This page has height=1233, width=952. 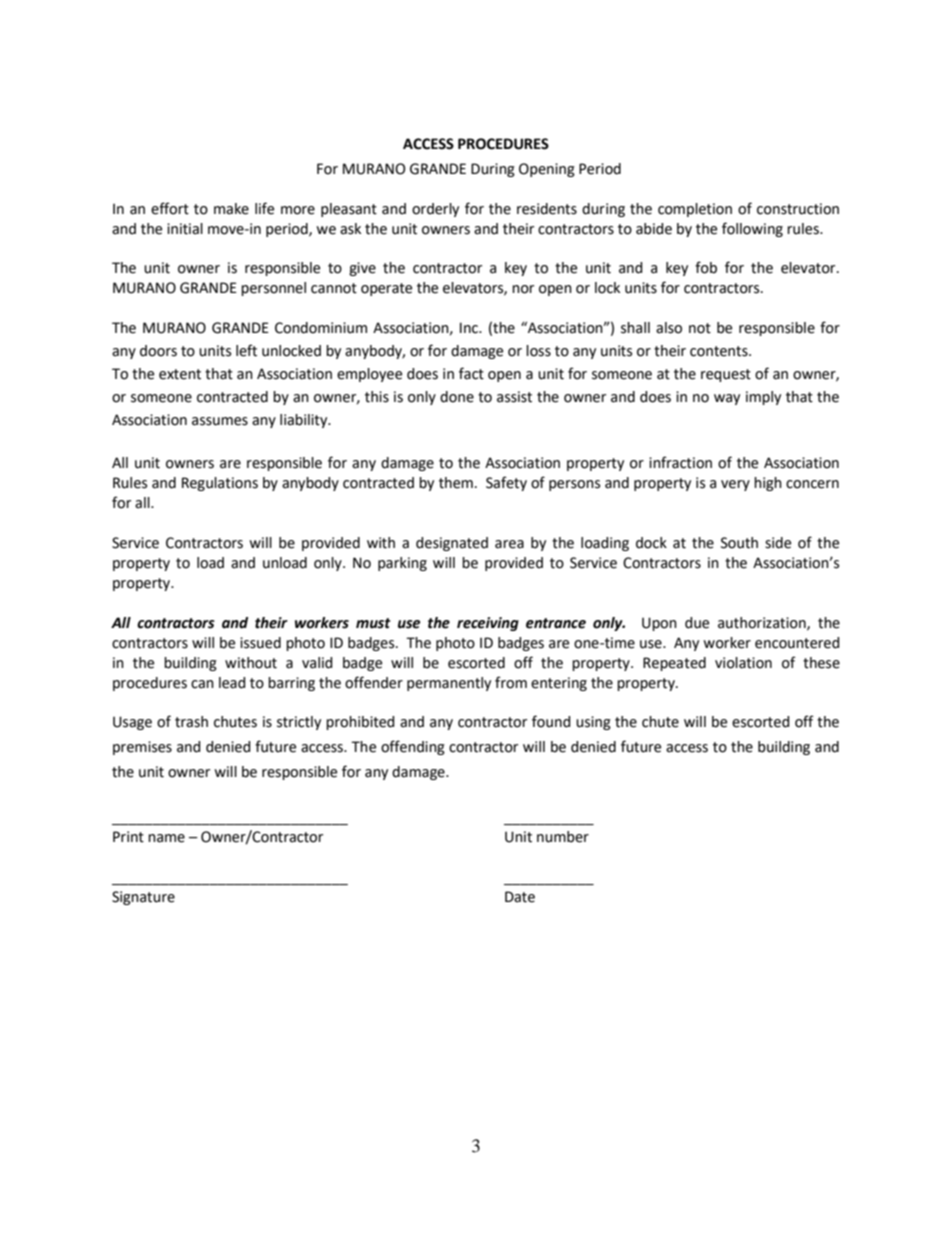 What do you see at coordinates (143, 898) in the page?
I see `Signature` at bounding box center [143, 898].
